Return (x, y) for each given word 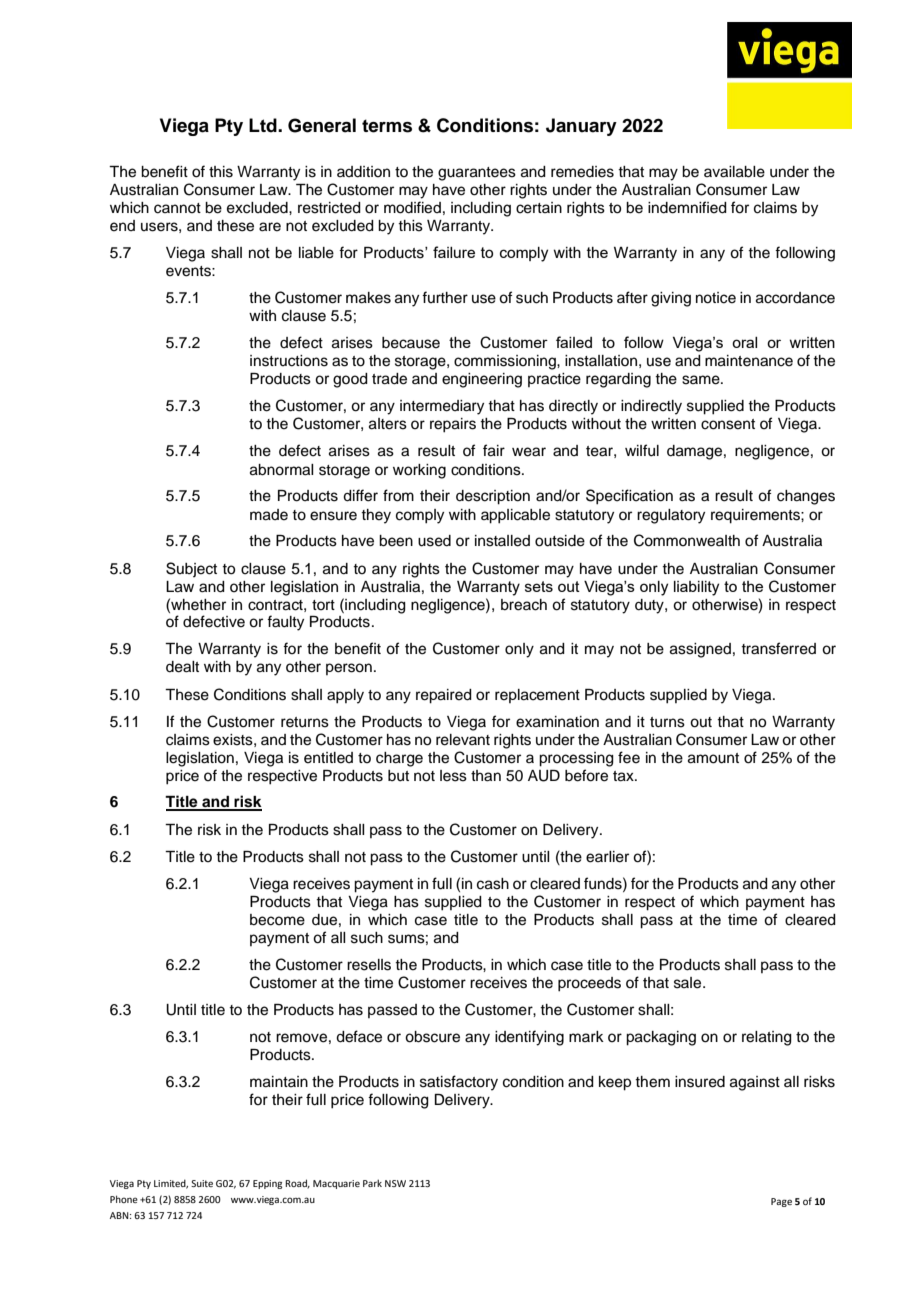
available (734, 172)
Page (781, 1202)
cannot (177, 208)
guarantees (477, 174)
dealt (182, 667)
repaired (444, 696)
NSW (395, 1183)
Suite (202, 1183)
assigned (700, 650)
